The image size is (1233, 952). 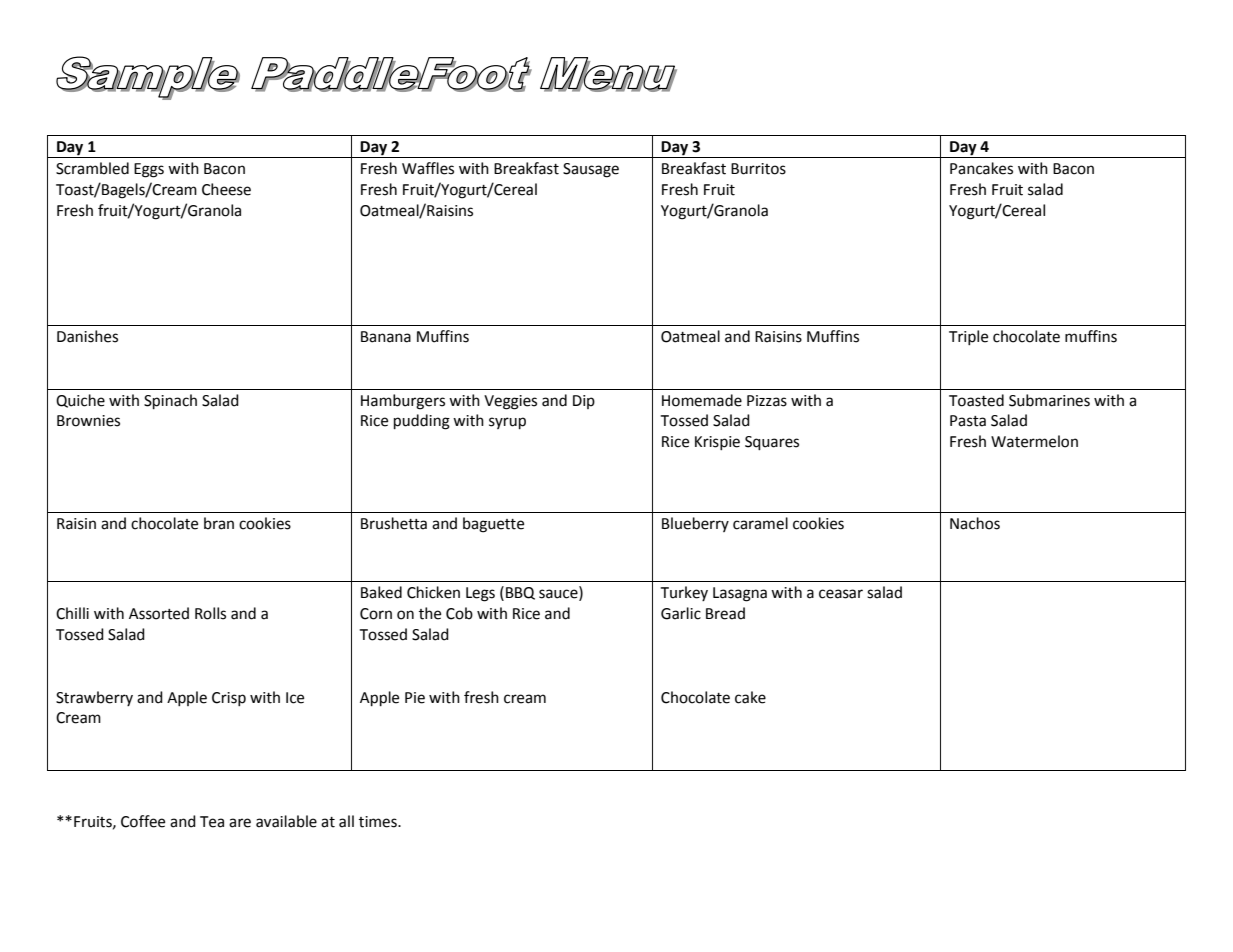 What do you see at coordinates (968, 421) in the image?
I see `Pasta` at bounding box center [968, 421].
